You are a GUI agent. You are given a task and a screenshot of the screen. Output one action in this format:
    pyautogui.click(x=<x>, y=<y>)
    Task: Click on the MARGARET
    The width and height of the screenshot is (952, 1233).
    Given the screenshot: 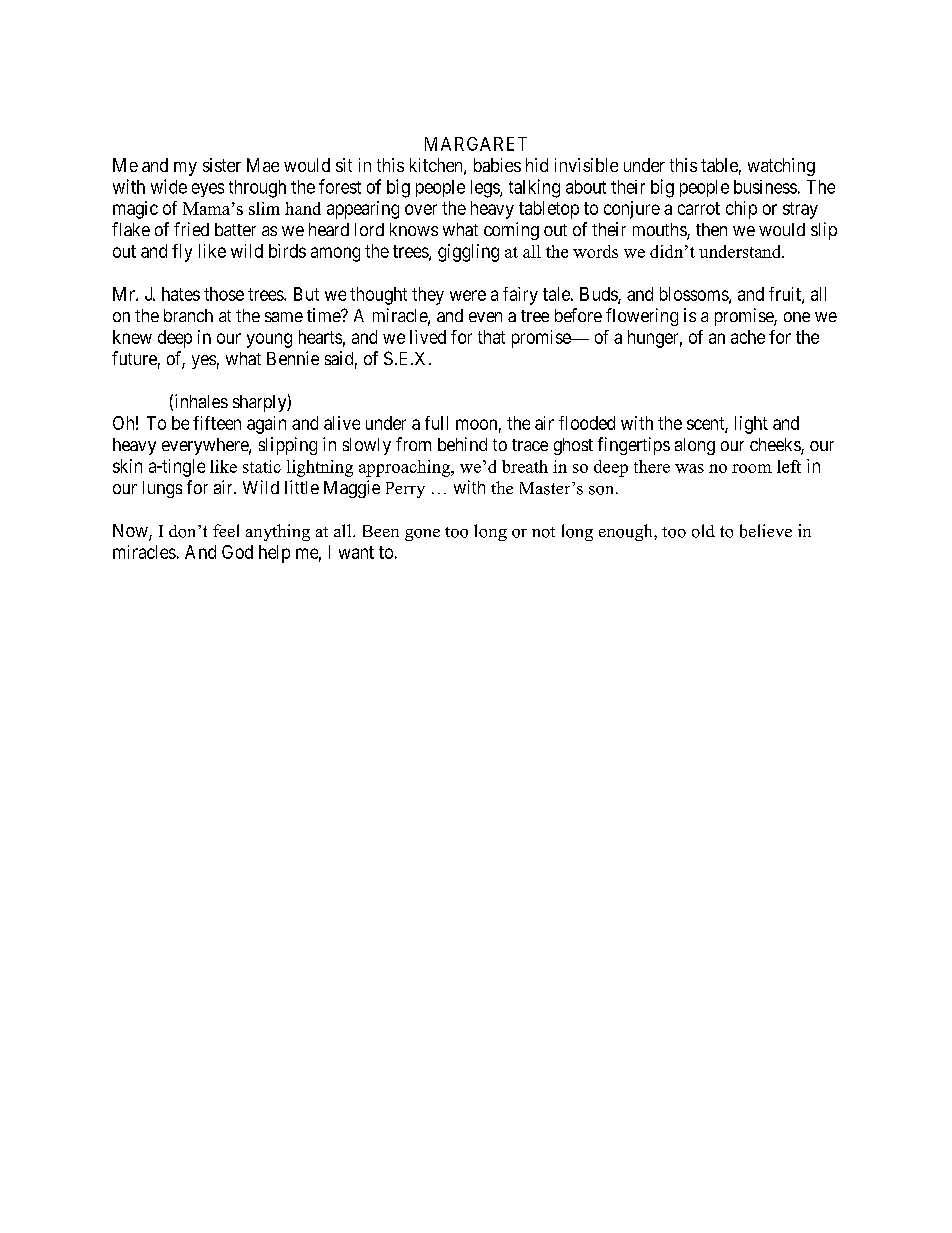 What is the action you would take?
    pyautogui.click(x=476, y=144)
